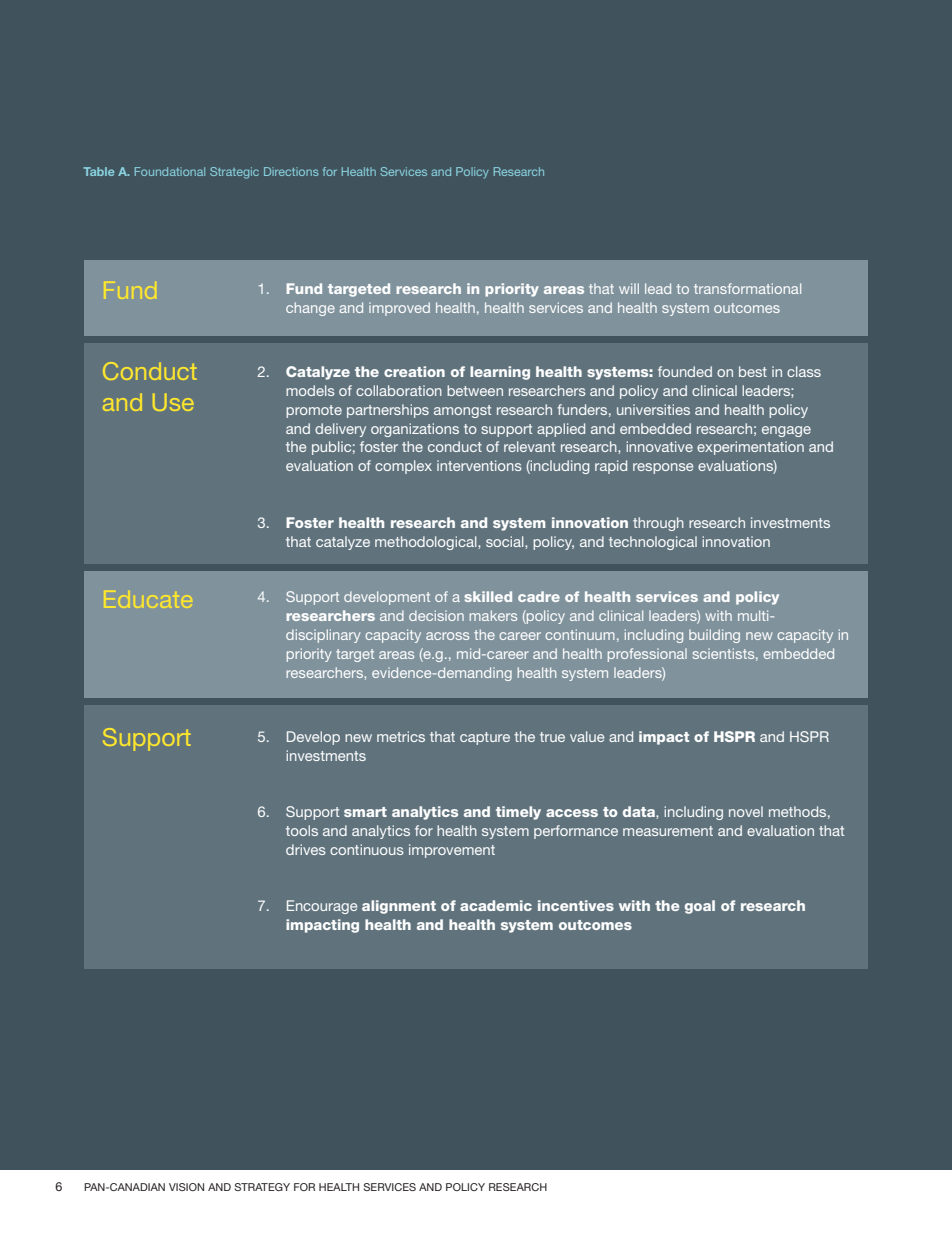 The width and height of the screenshot is (952, 1233). Describe the element at coordinates (401, 736) in the screenshot. I see `metrics` at that location.
